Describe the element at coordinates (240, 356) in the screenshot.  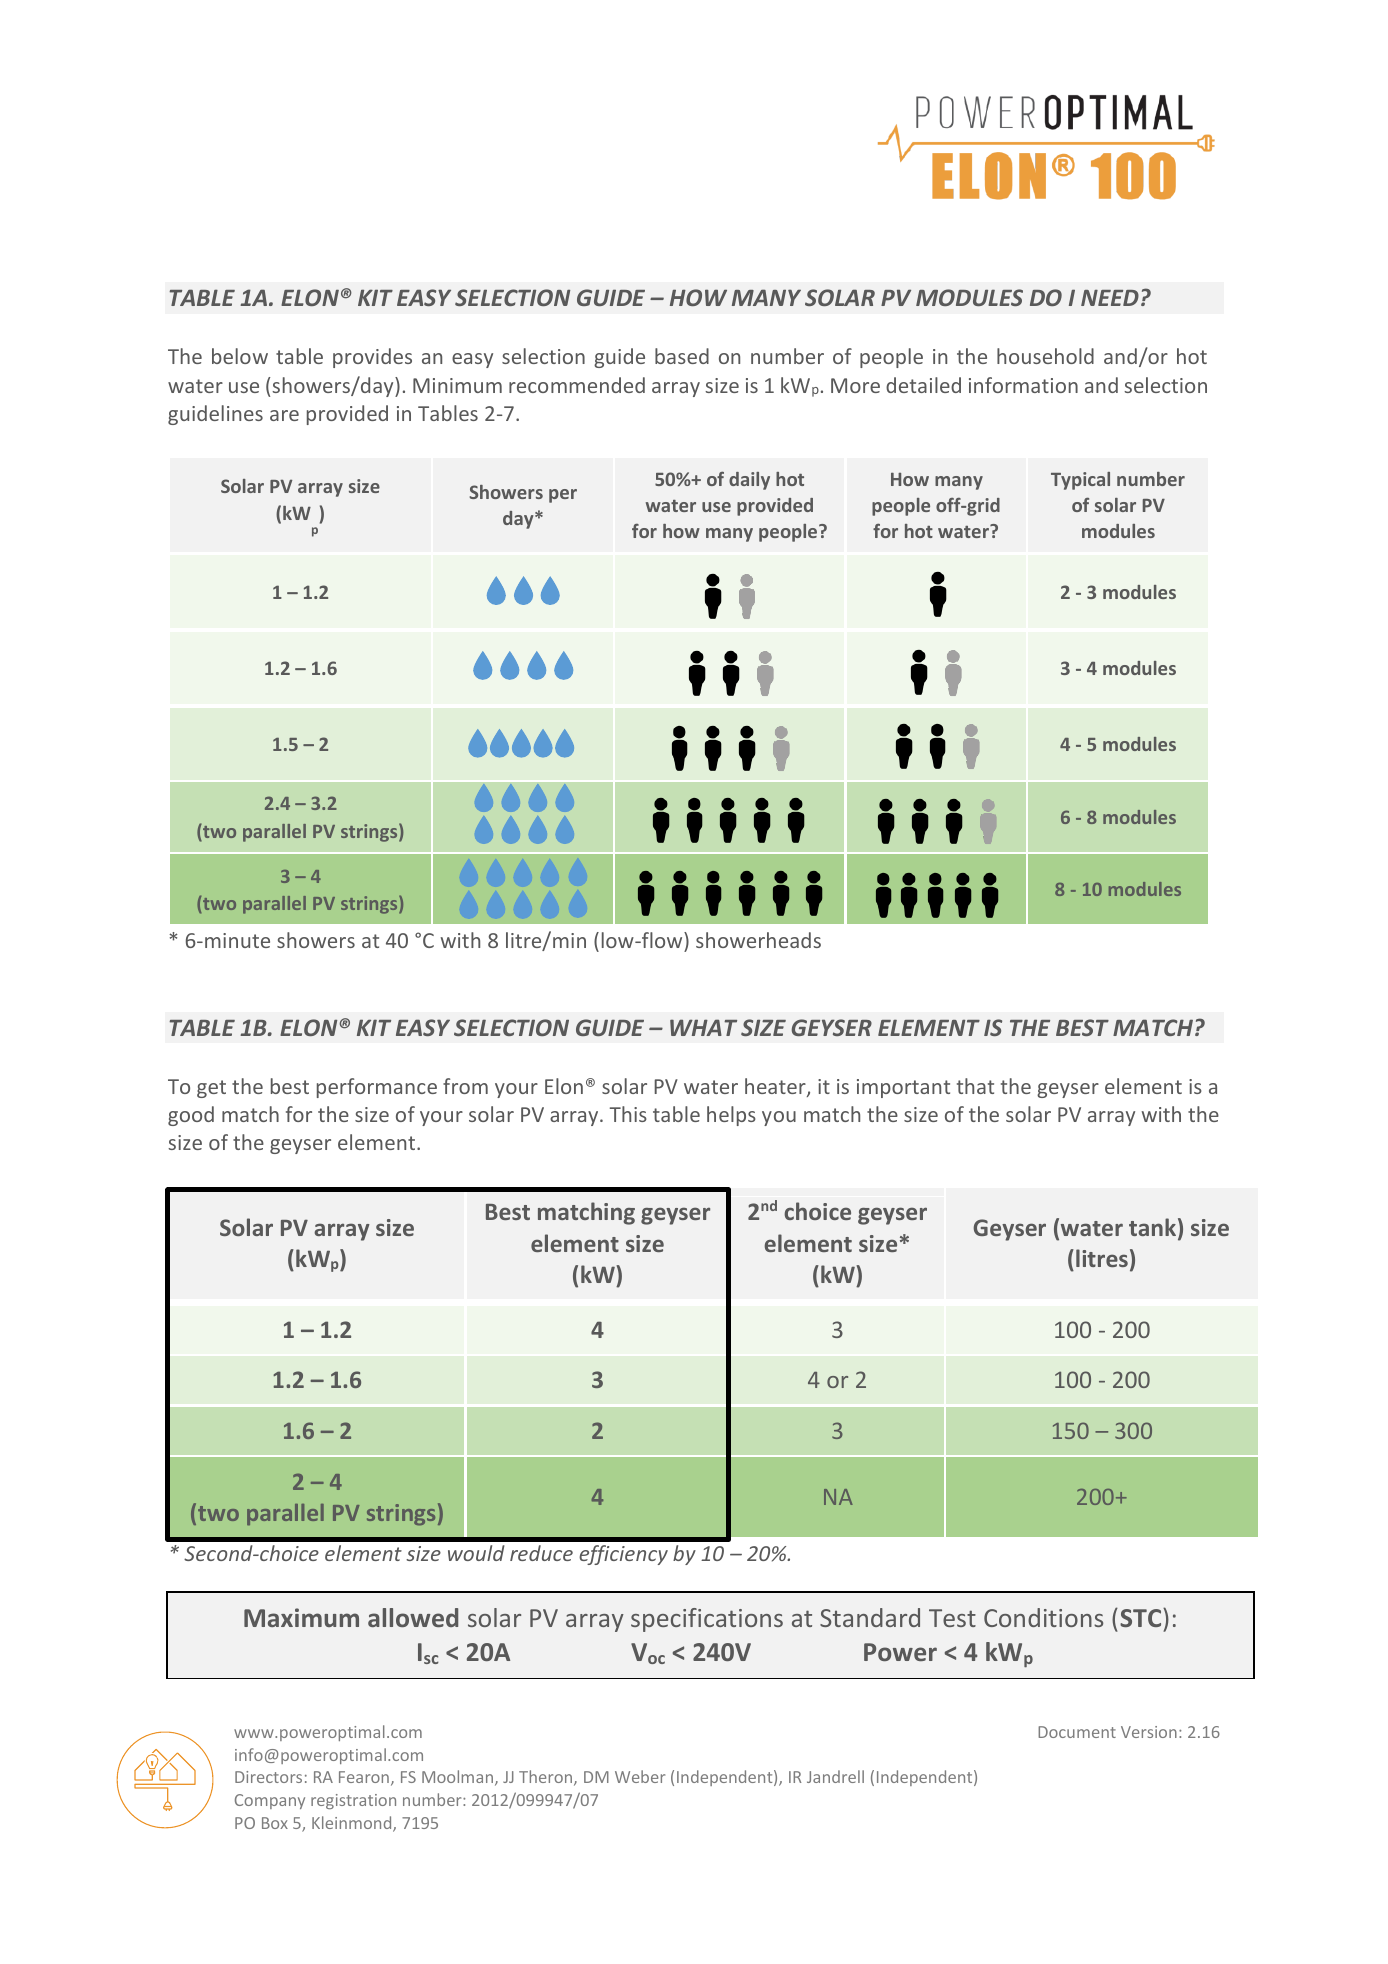
I see `below` at that location.
